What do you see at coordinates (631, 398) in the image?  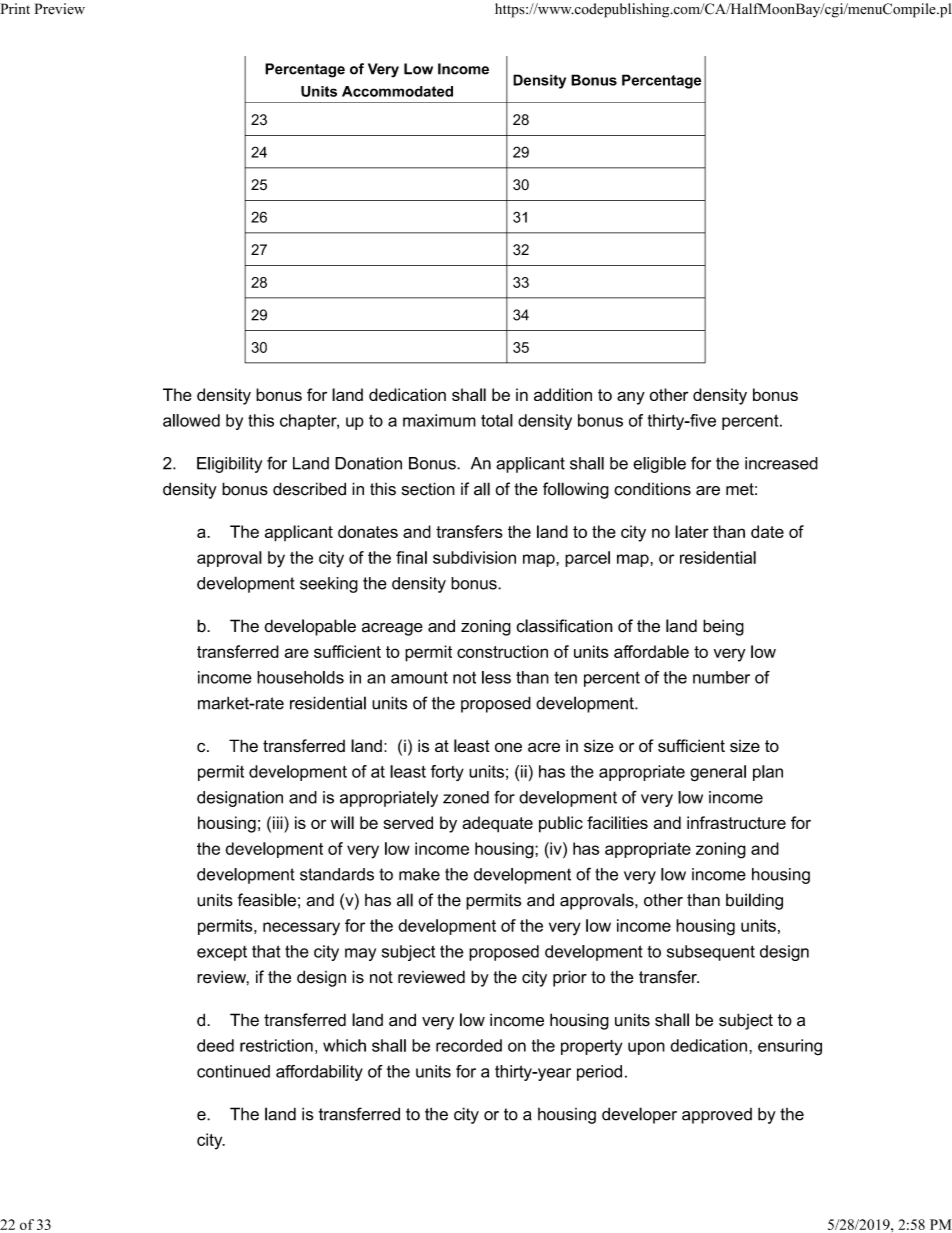 I see `any` at bounding box center [631, 398].
